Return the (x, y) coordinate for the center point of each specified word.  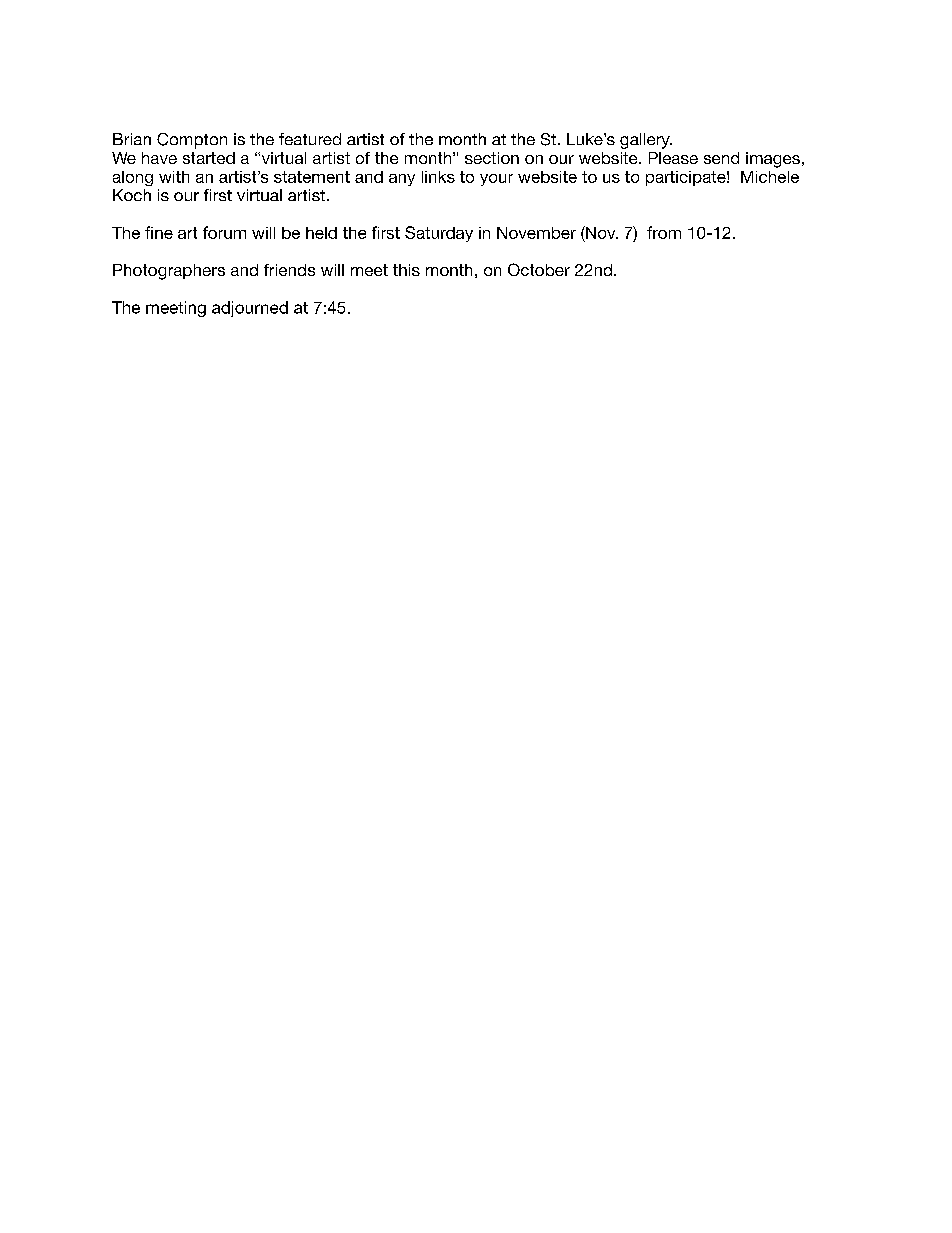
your (496, 180)
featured (310, 139)
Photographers (169, 272)
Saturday (439, 234)
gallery (646, 141)
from (664, 232)
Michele (770, 177)
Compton (192, 141)
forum (224, 232)
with (174, 177)
